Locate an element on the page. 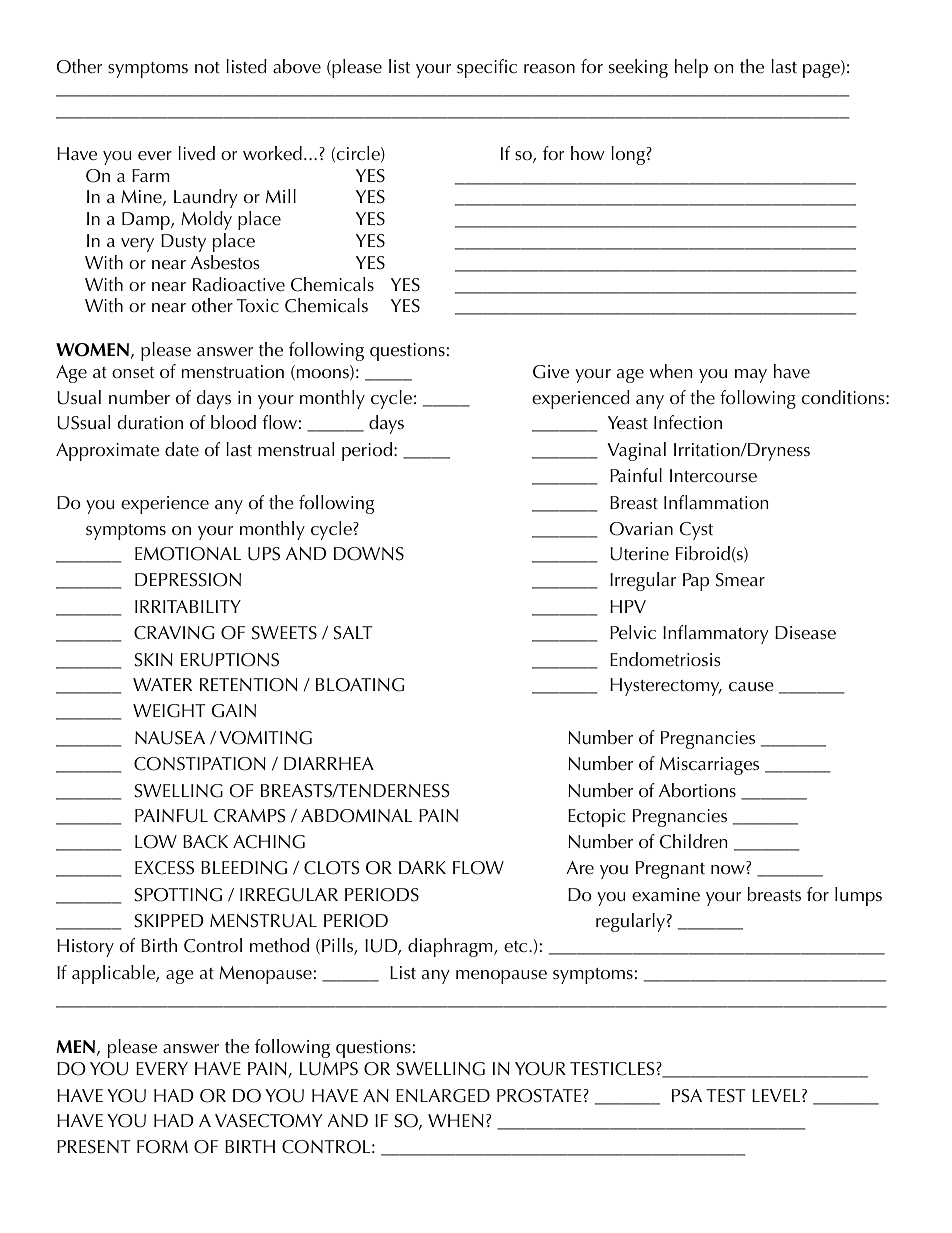 The height and width of the document is (1233, 952). Smear is located at coordinates (740, 580).
